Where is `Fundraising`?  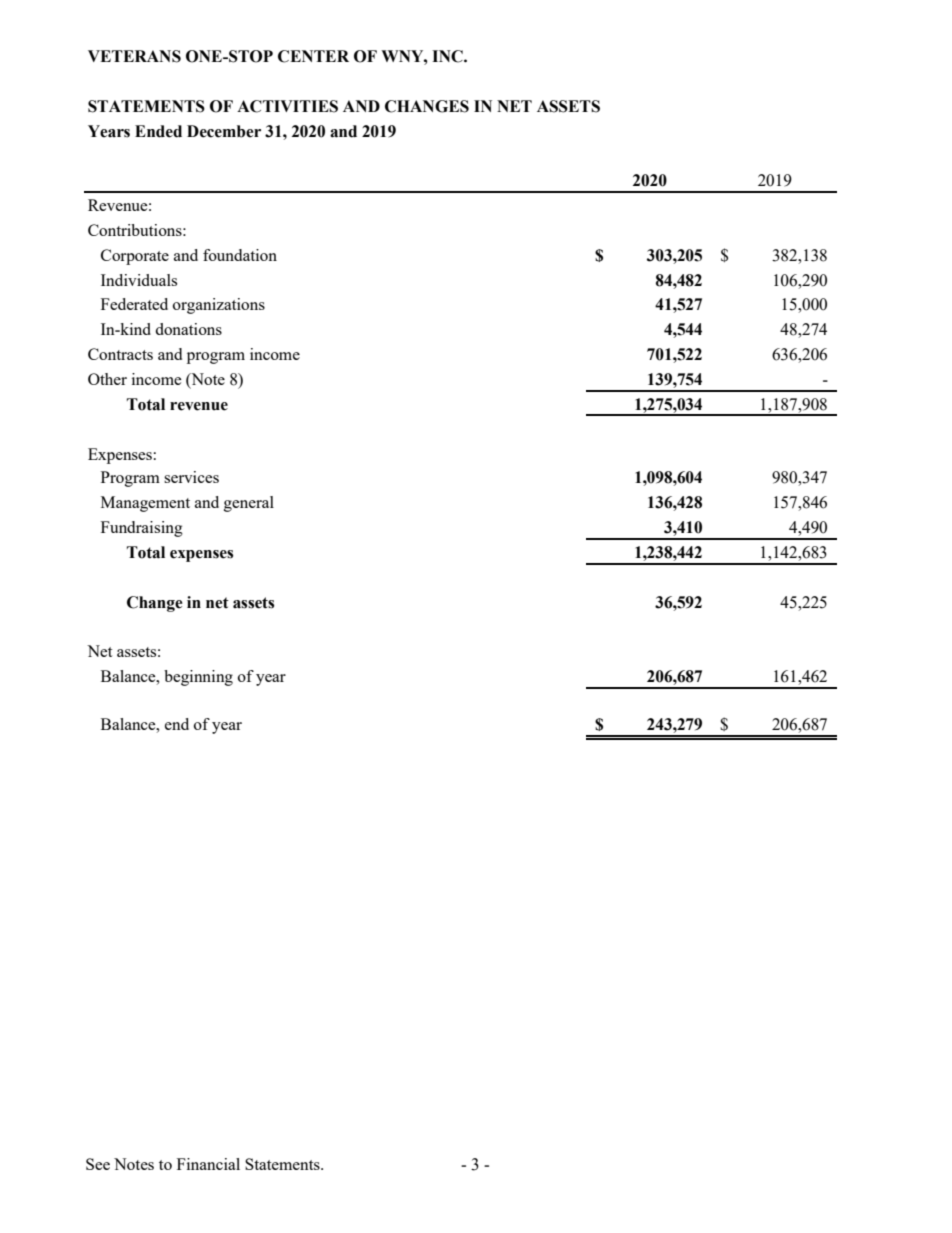
Fundraising is located at coordinates (142, 529).
